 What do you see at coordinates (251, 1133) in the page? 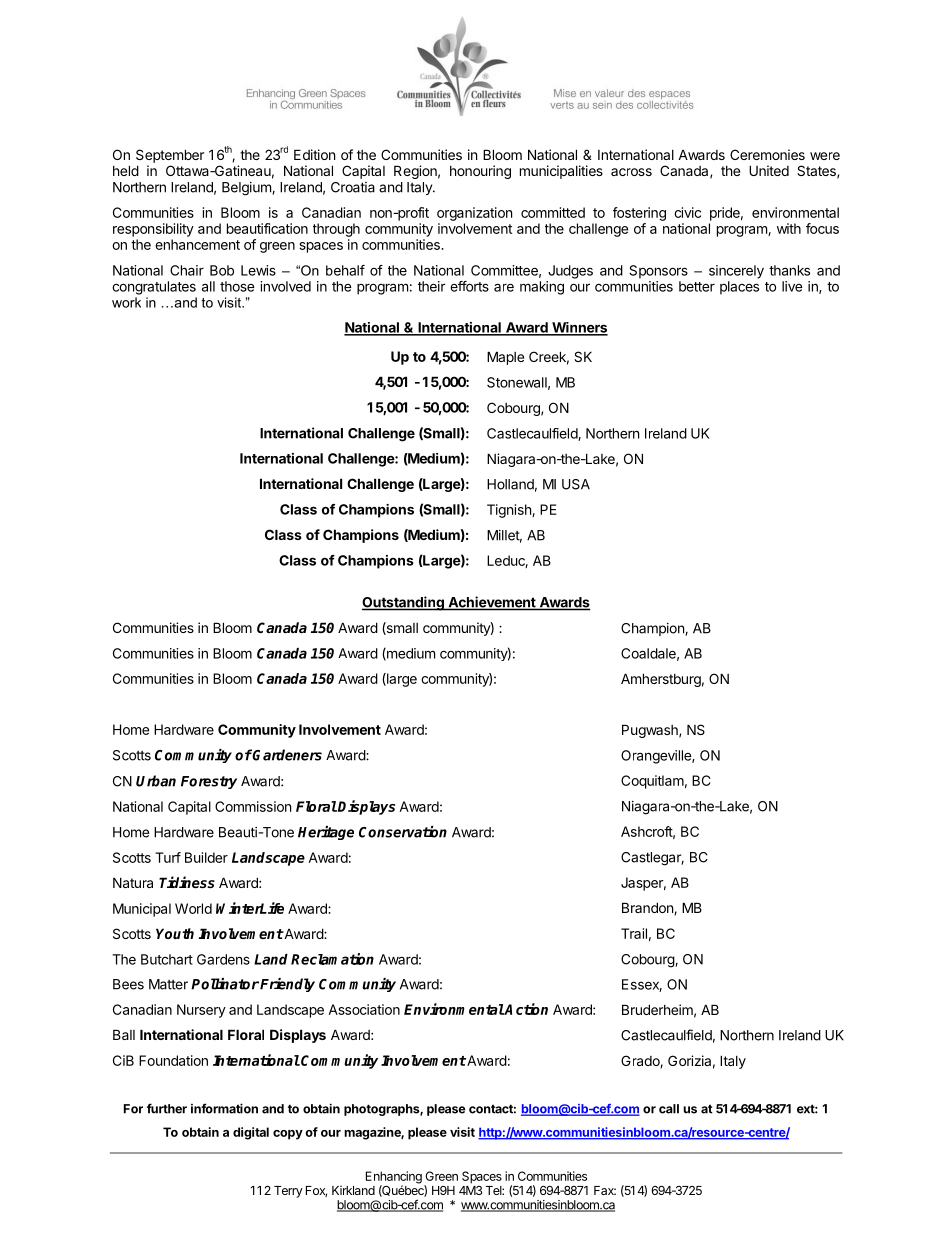
I see `digital` at bounding box center [251, 1133].
